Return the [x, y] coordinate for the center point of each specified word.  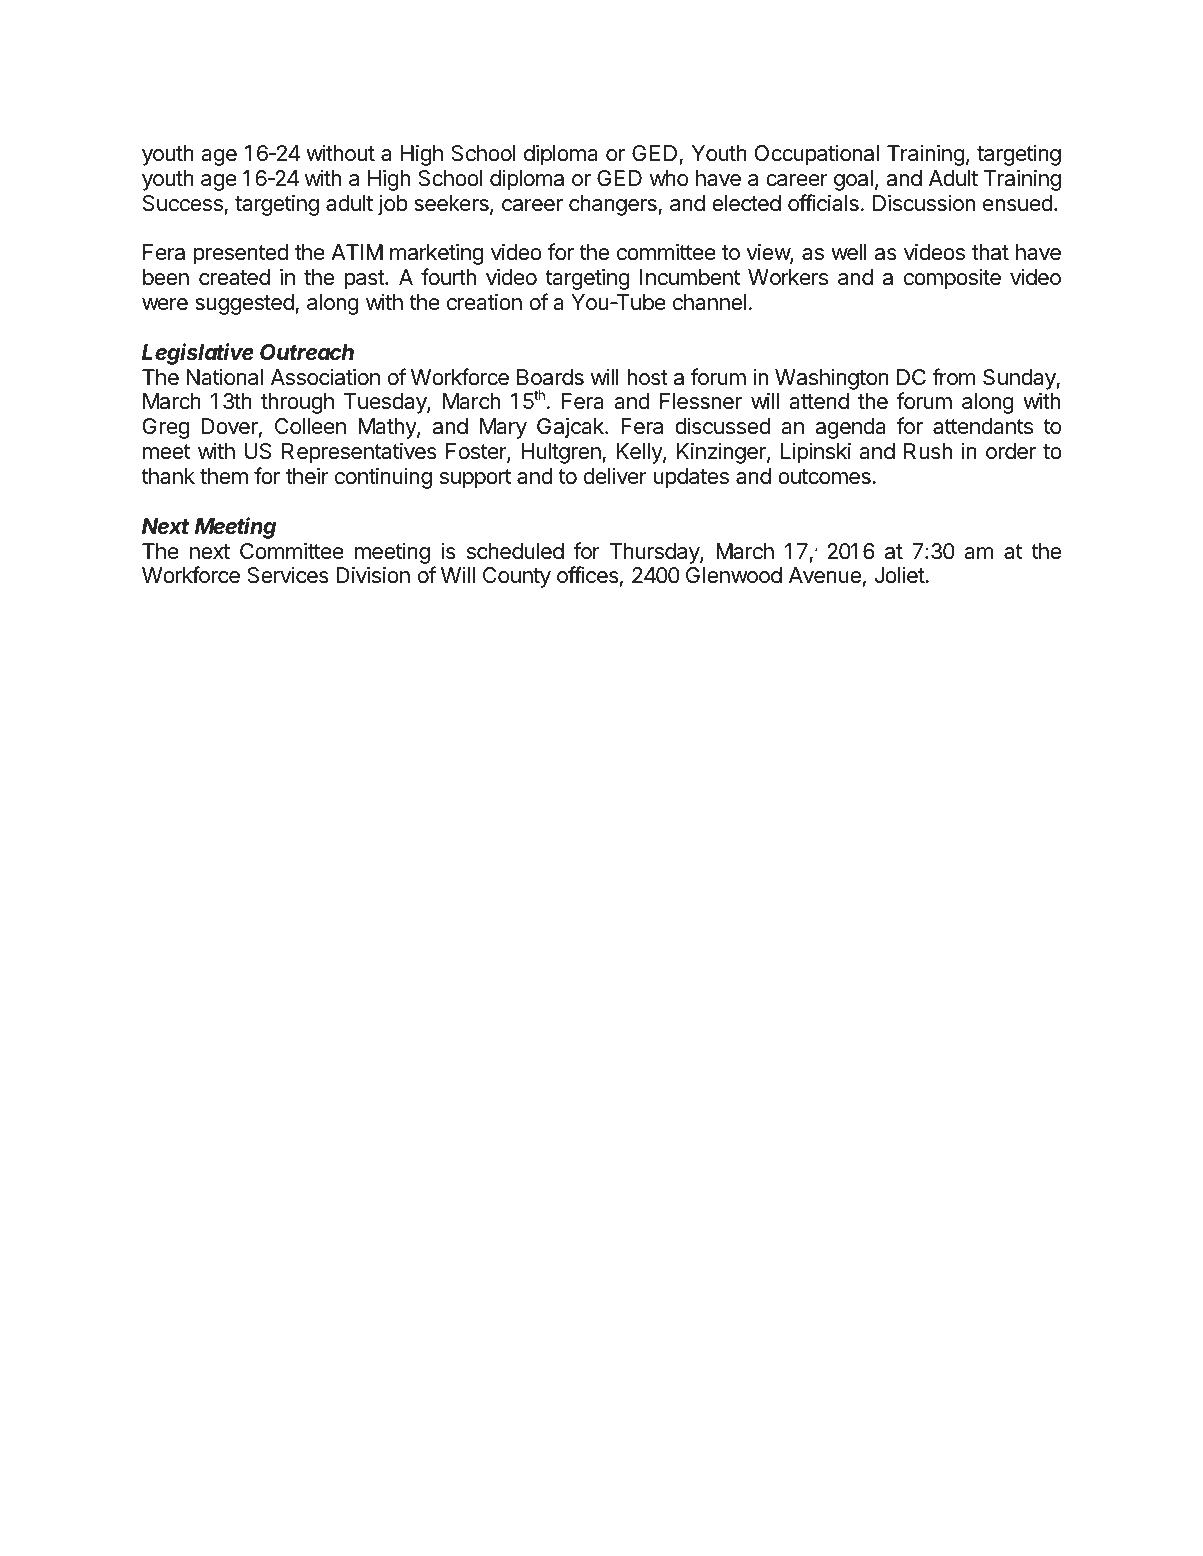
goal [853, 180]
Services [288, 575]
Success [183, 203]
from [953, 377]
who [669, 178]
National [225, 377]
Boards [550, 377]
